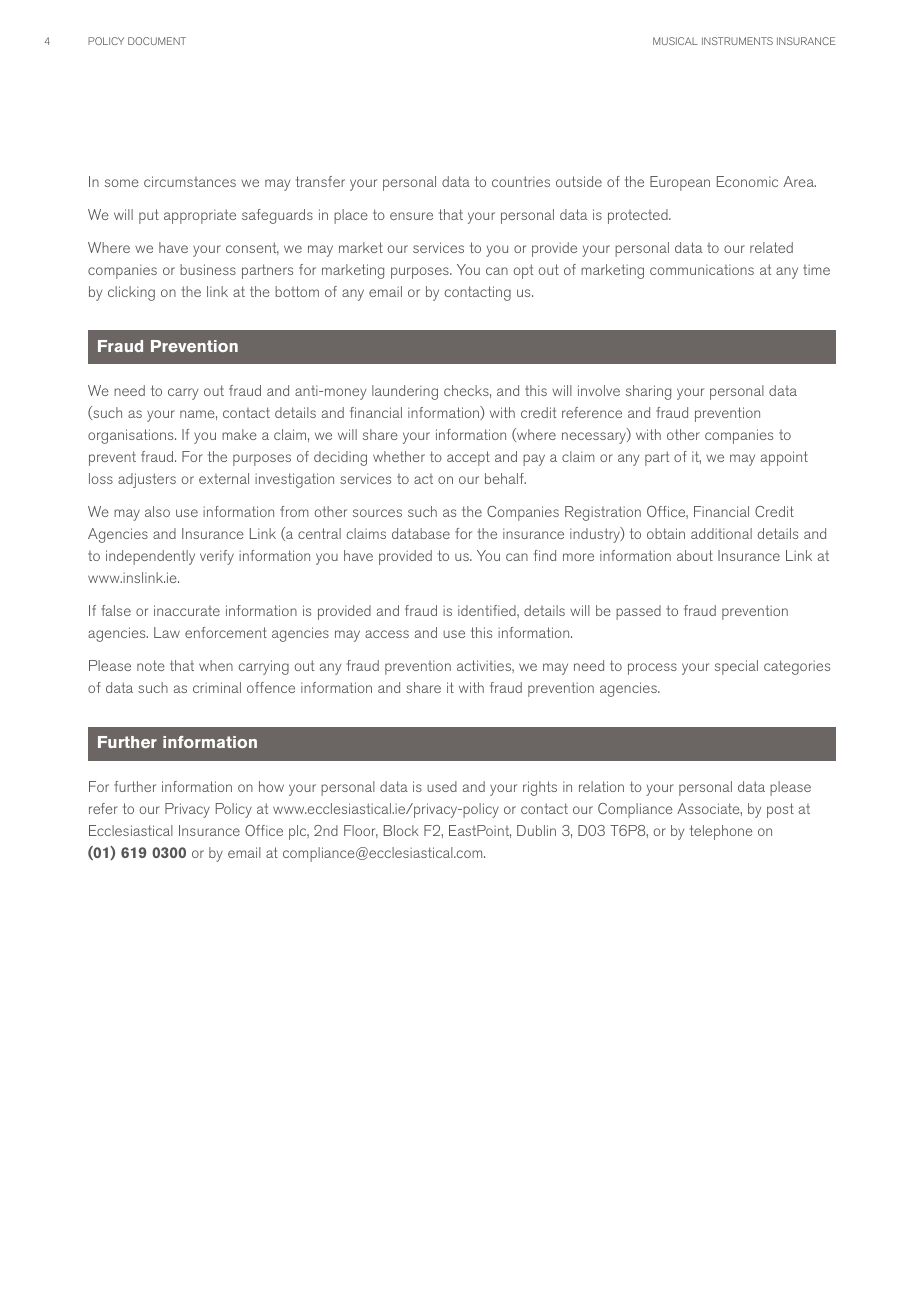  What do you see at coordinates (200, 216) in the image?
I see `appropriate` at bounding box center [200, 216].
